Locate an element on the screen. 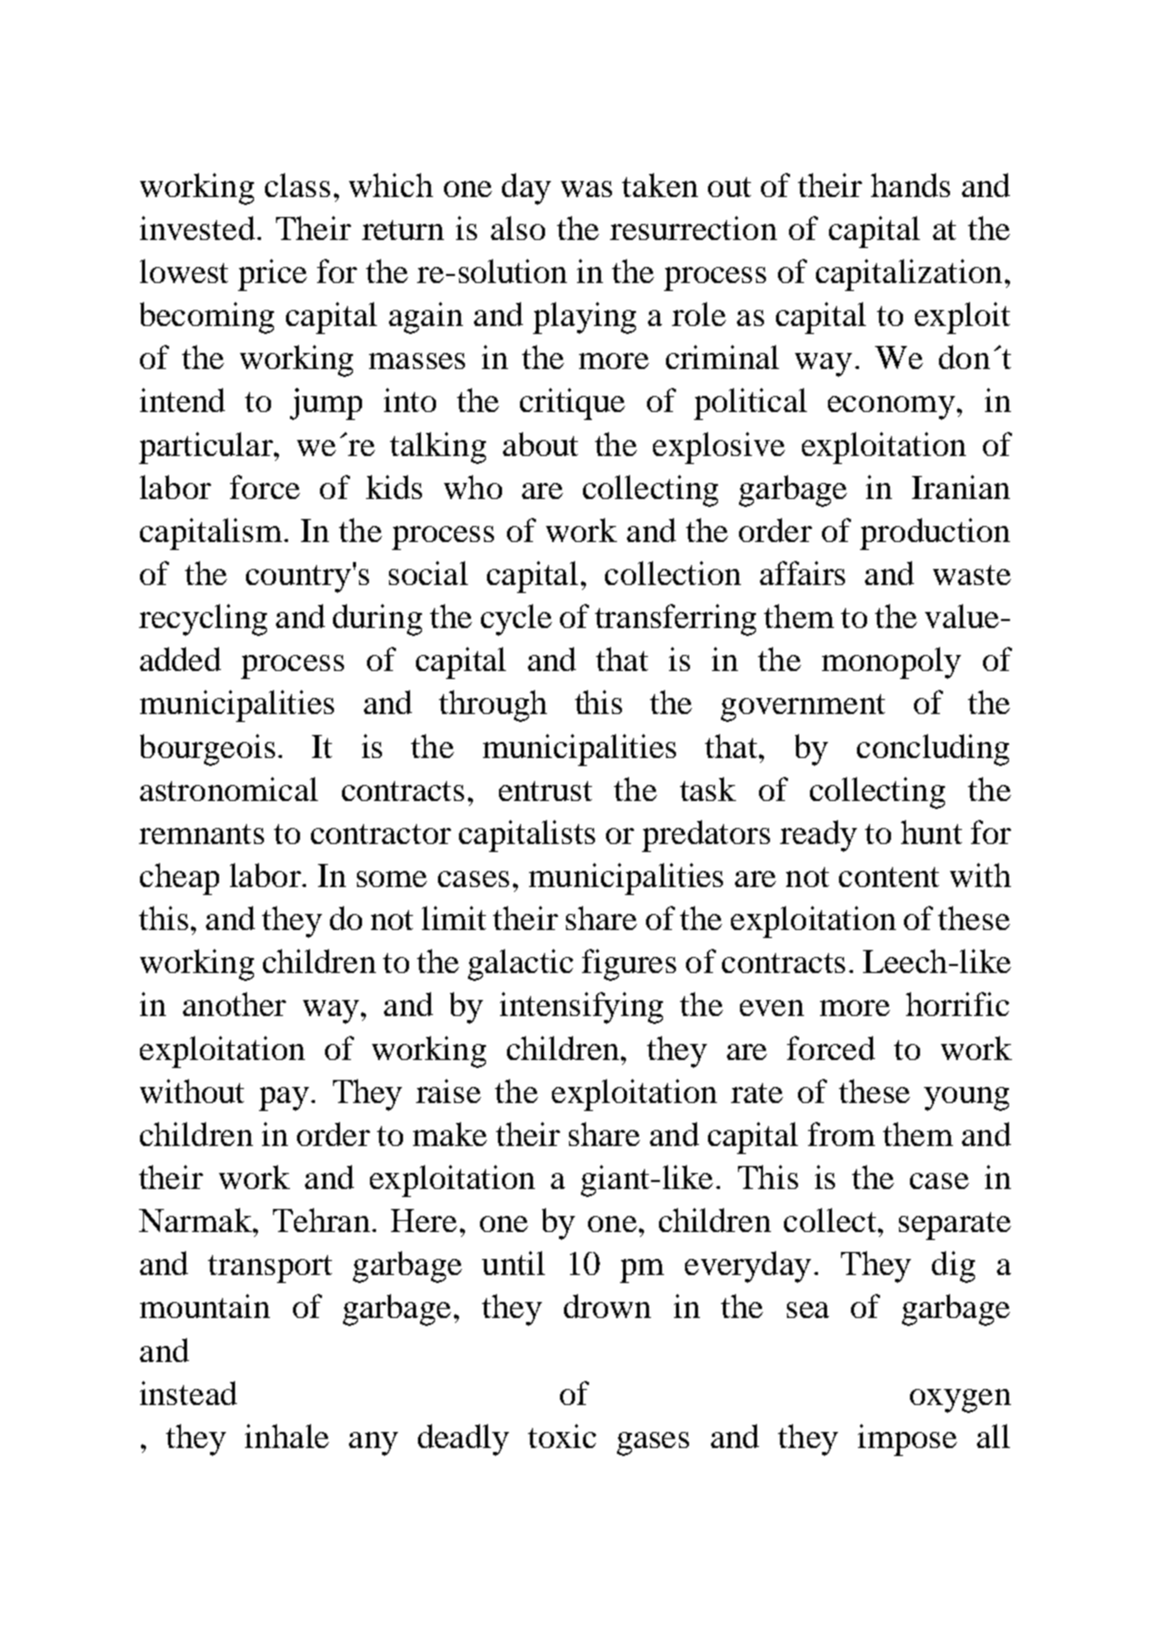  from is located at coordinates (841, 1134).
